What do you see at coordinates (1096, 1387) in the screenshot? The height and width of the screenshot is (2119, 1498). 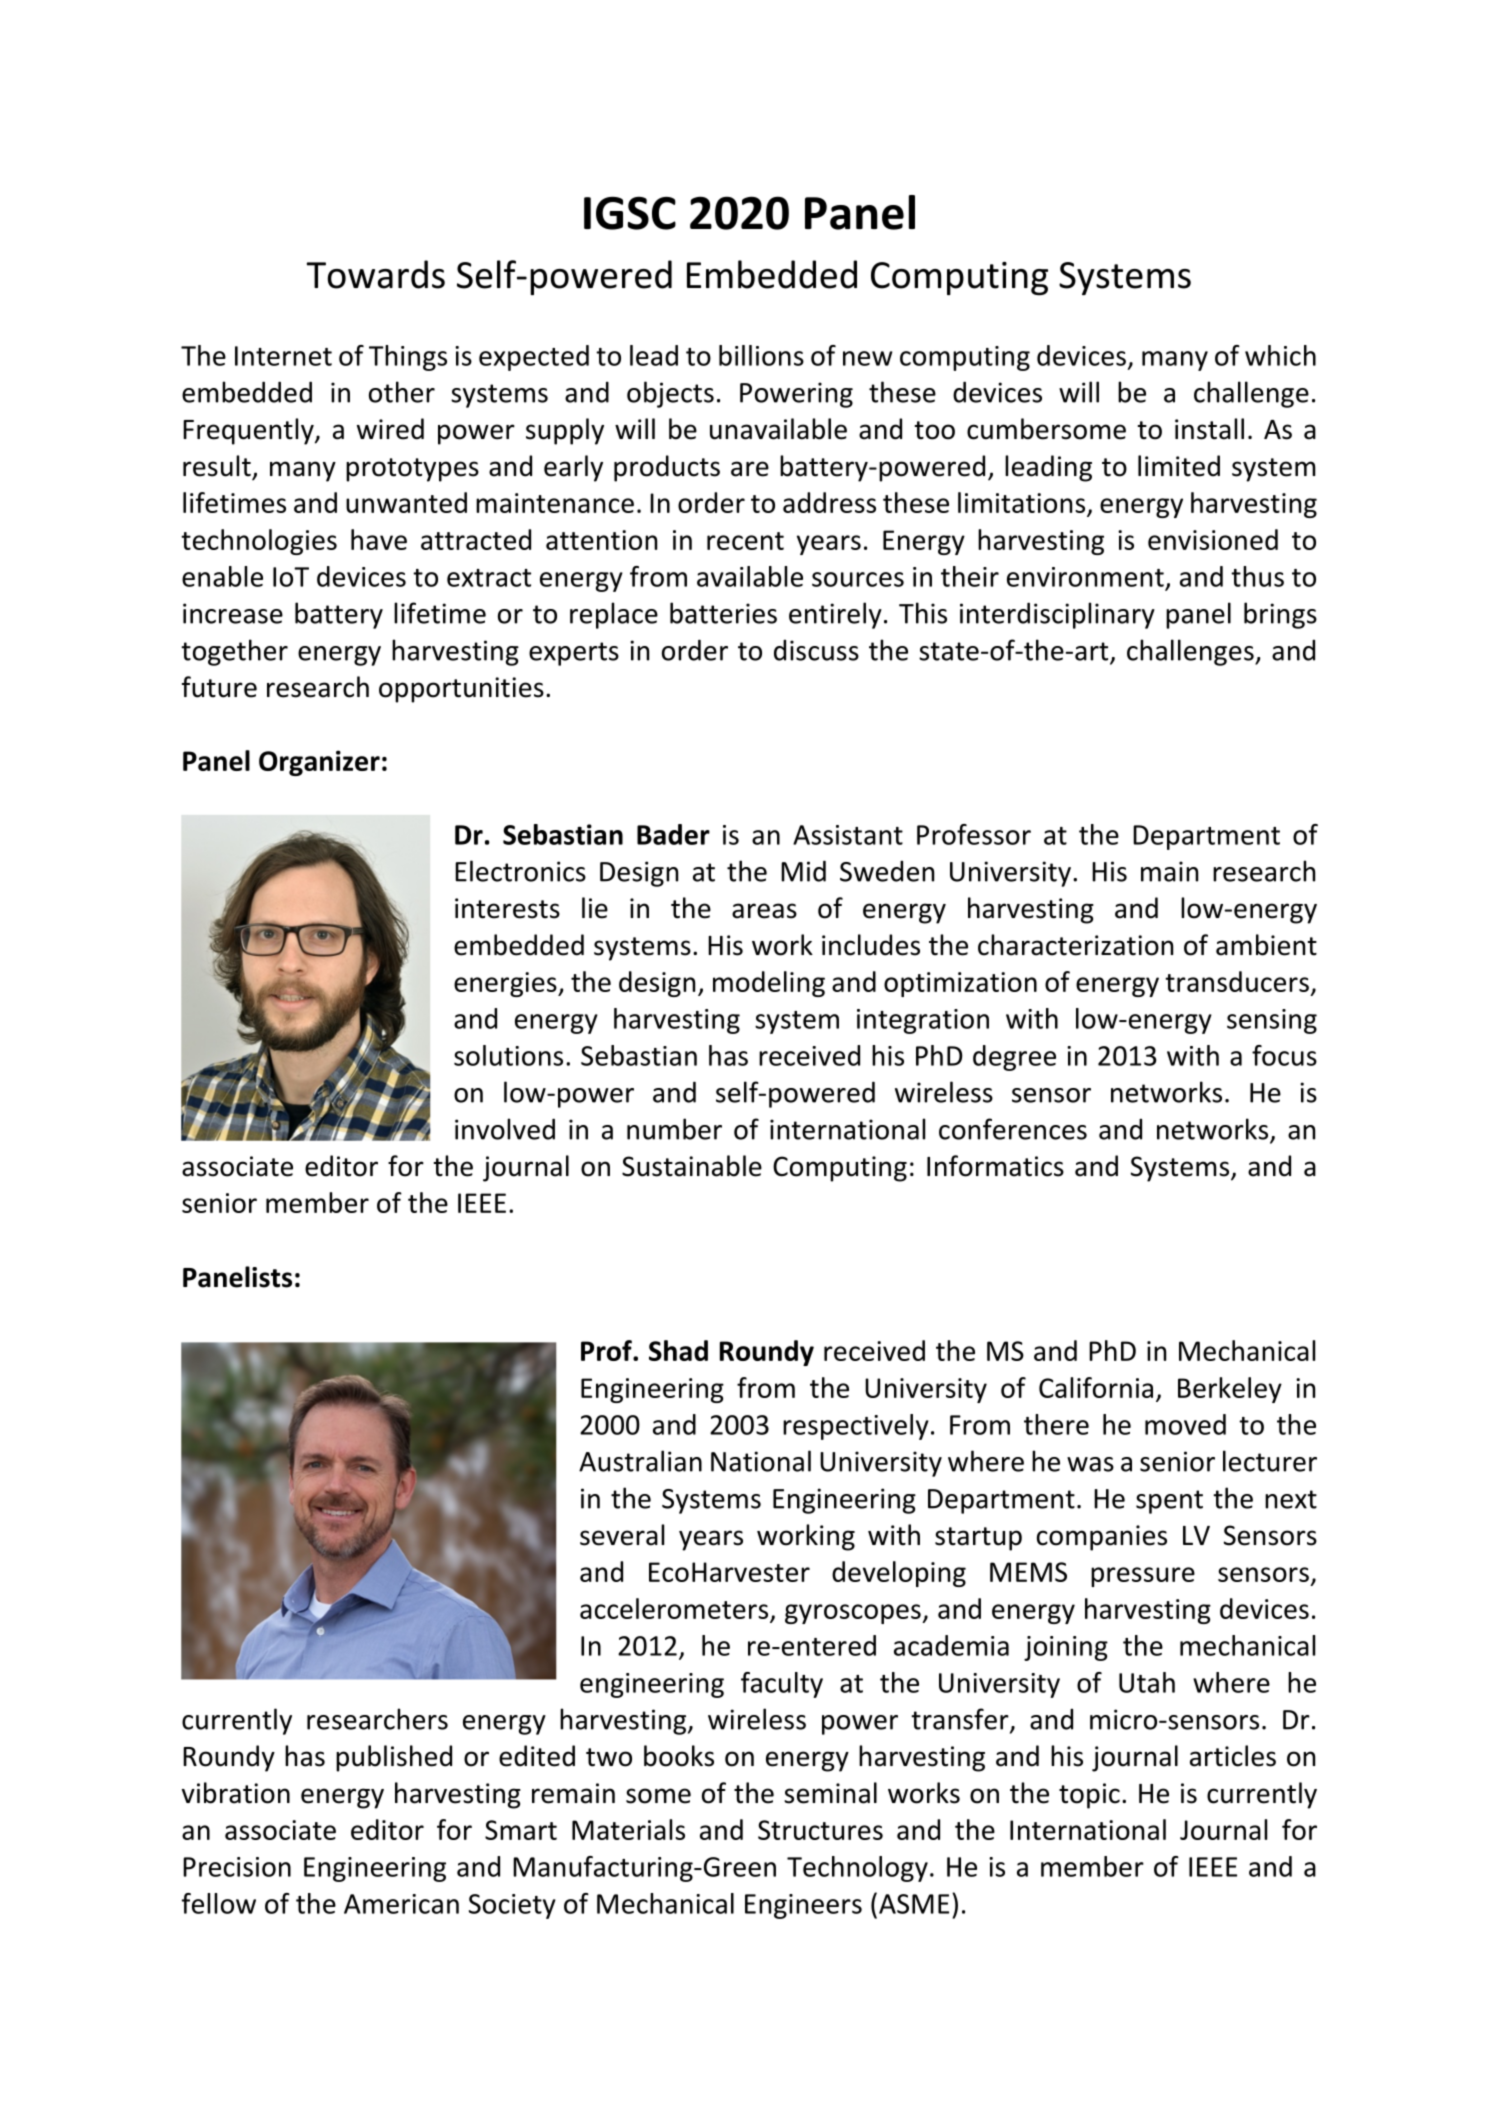 I see `California` at bounding box center [1096, 1387].
